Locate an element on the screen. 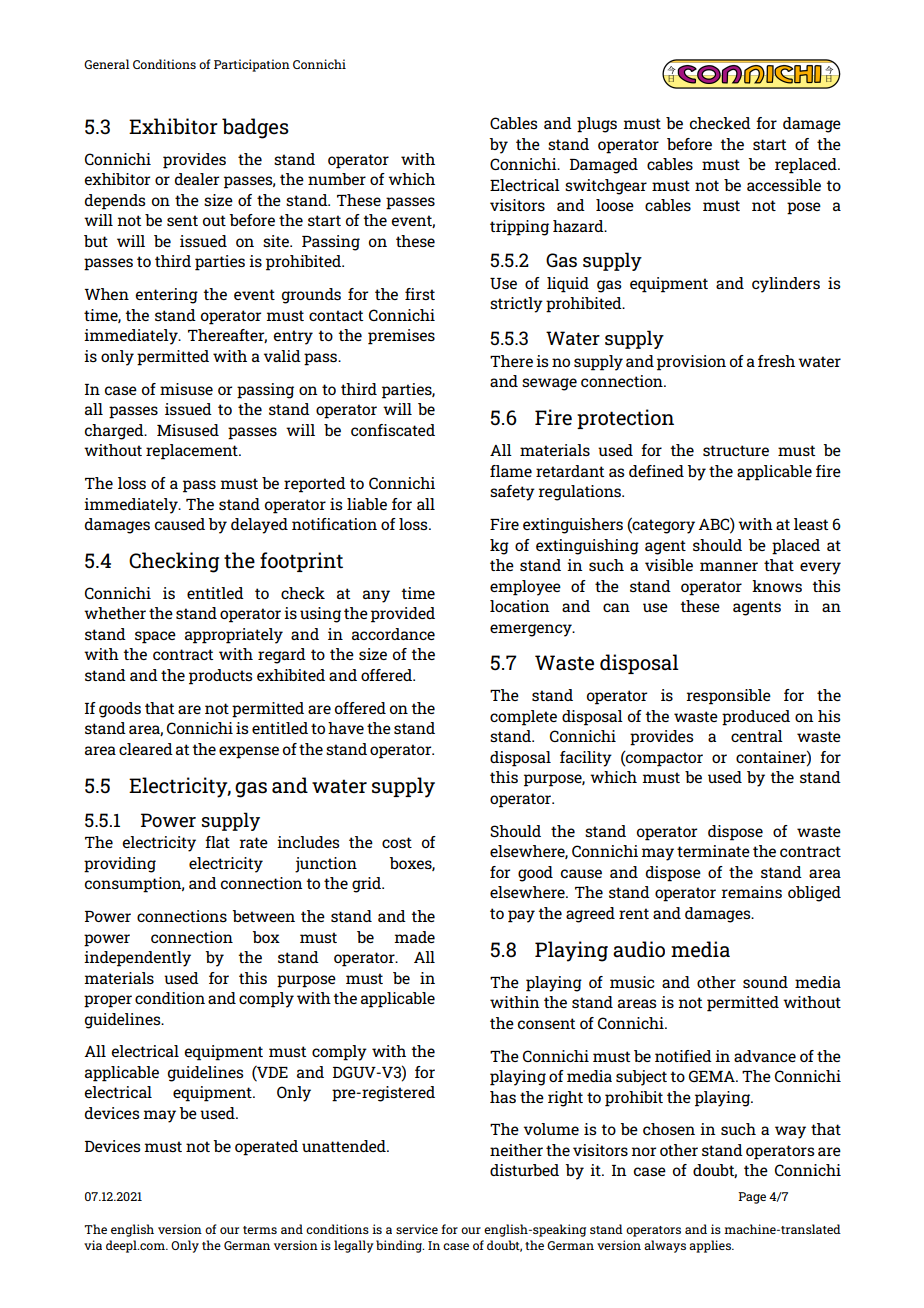 The height and width of the screenshot is (1308, 924). responsible is located at coordinates (728, 697).
